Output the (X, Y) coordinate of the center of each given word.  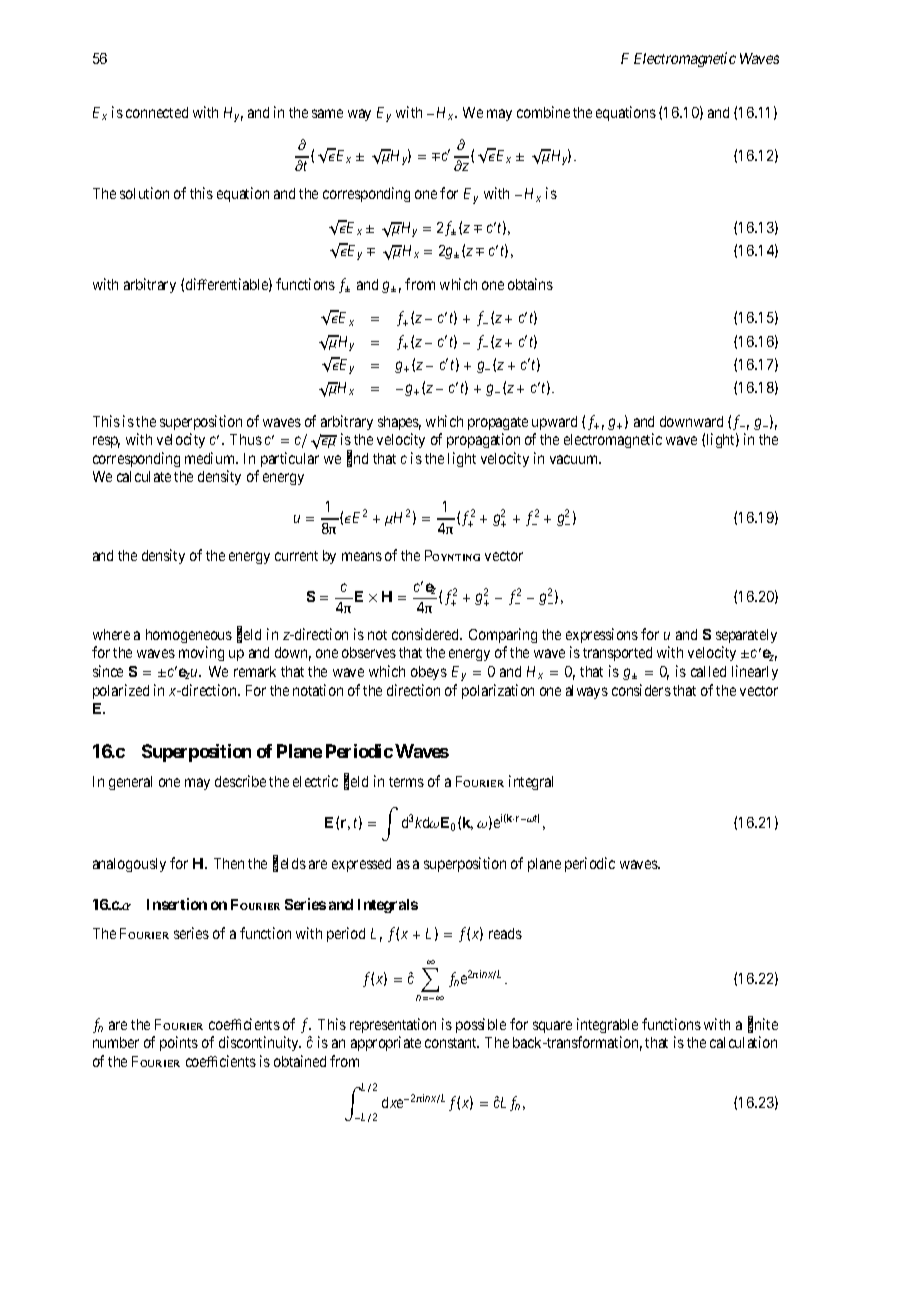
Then (229, 863)
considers (641, 690)
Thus (246, 439)
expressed (361, 865)
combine (543, 112)
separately (746, 636)
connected (157, 112)
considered (427, 634)
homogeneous (189, 636)
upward (554, 423)
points (179, 1043)
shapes (399, 423)
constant (452, 1043)
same (327, 113)
